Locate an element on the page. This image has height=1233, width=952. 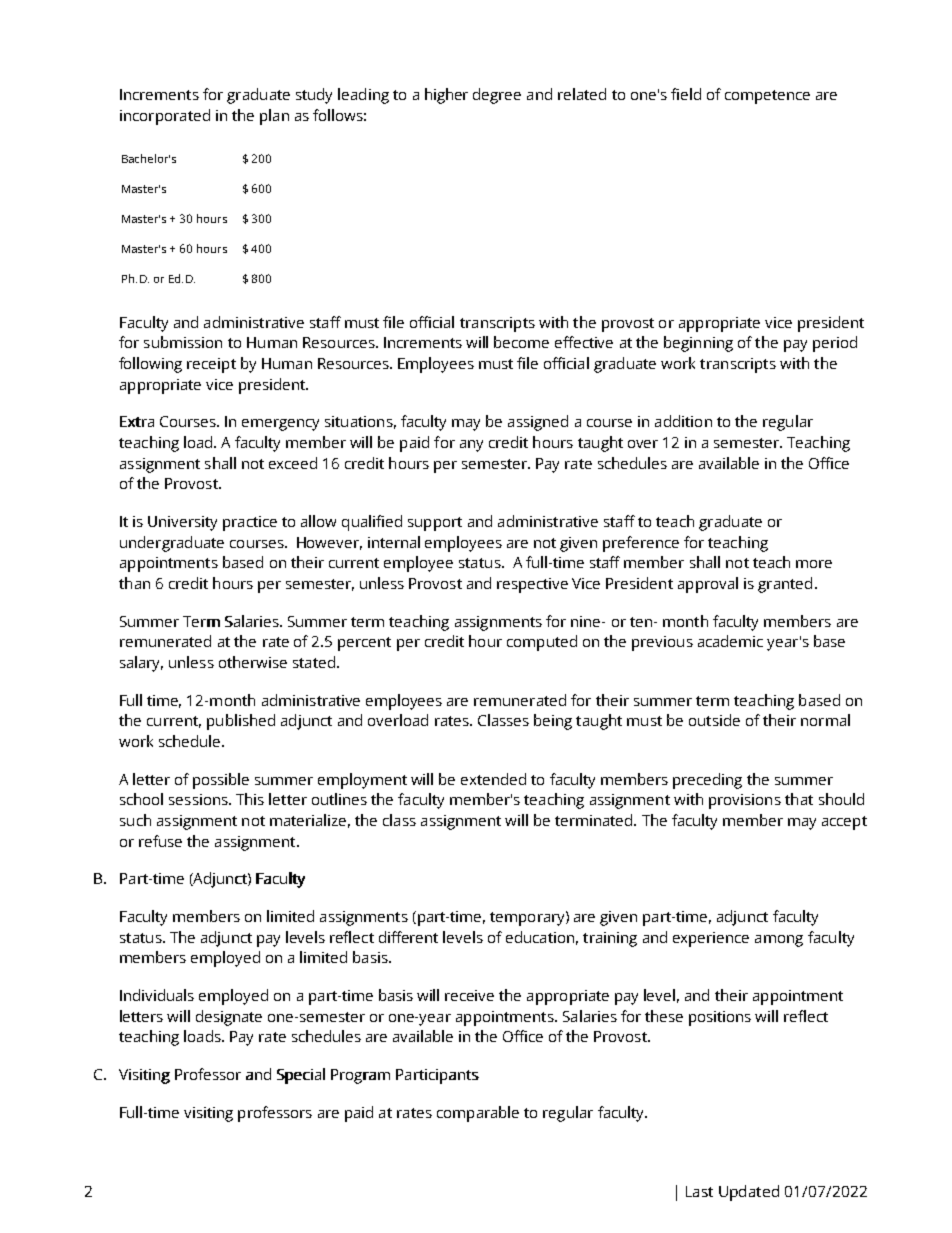
among is located at coordinates (779, 941).
